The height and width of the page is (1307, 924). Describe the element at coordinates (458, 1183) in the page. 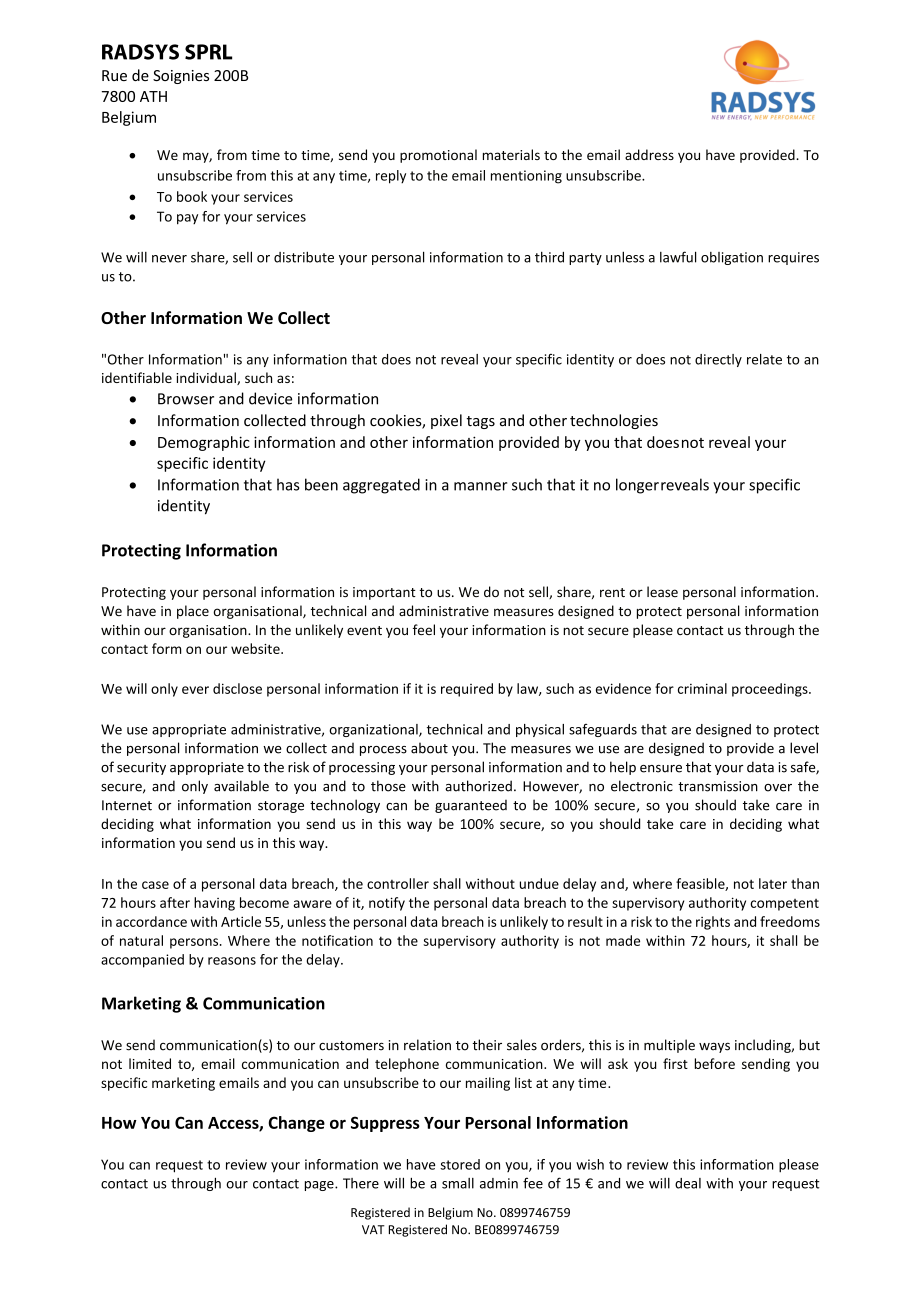

I see `small` at that location.
